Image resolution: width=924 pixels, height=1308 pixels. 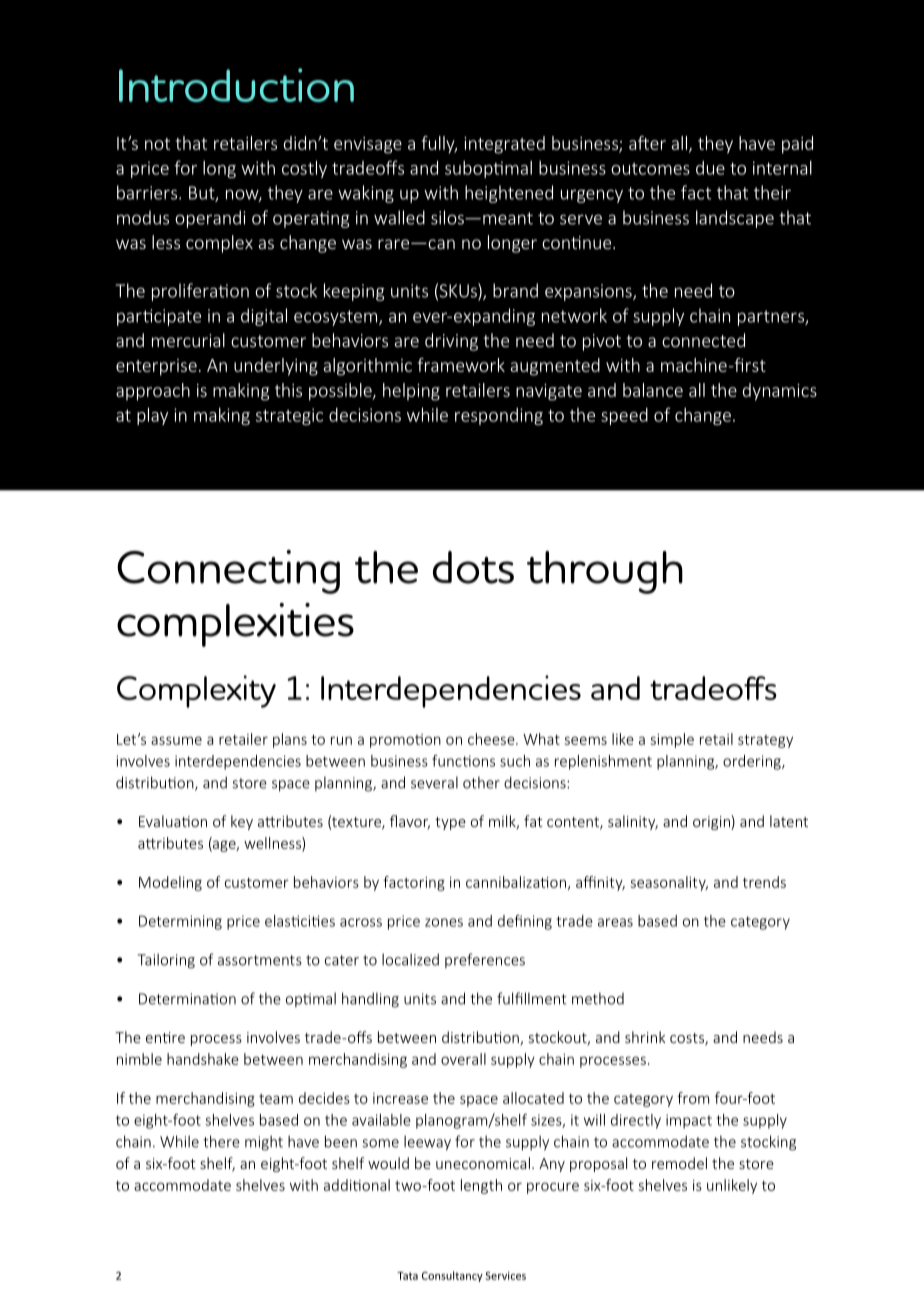 I want to click on simple, so click(x=672, y=740).
